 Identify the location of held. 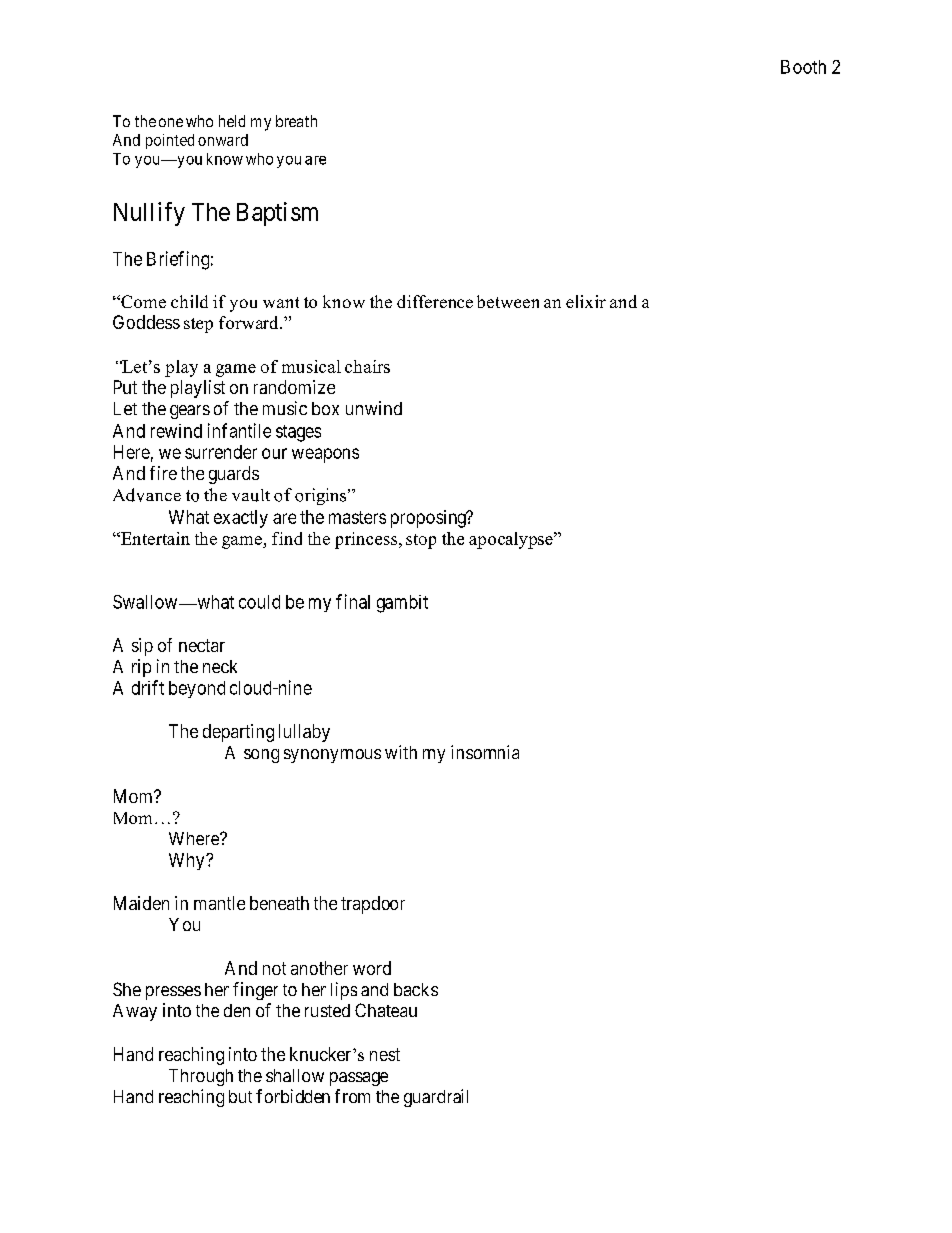
(232, 121).
